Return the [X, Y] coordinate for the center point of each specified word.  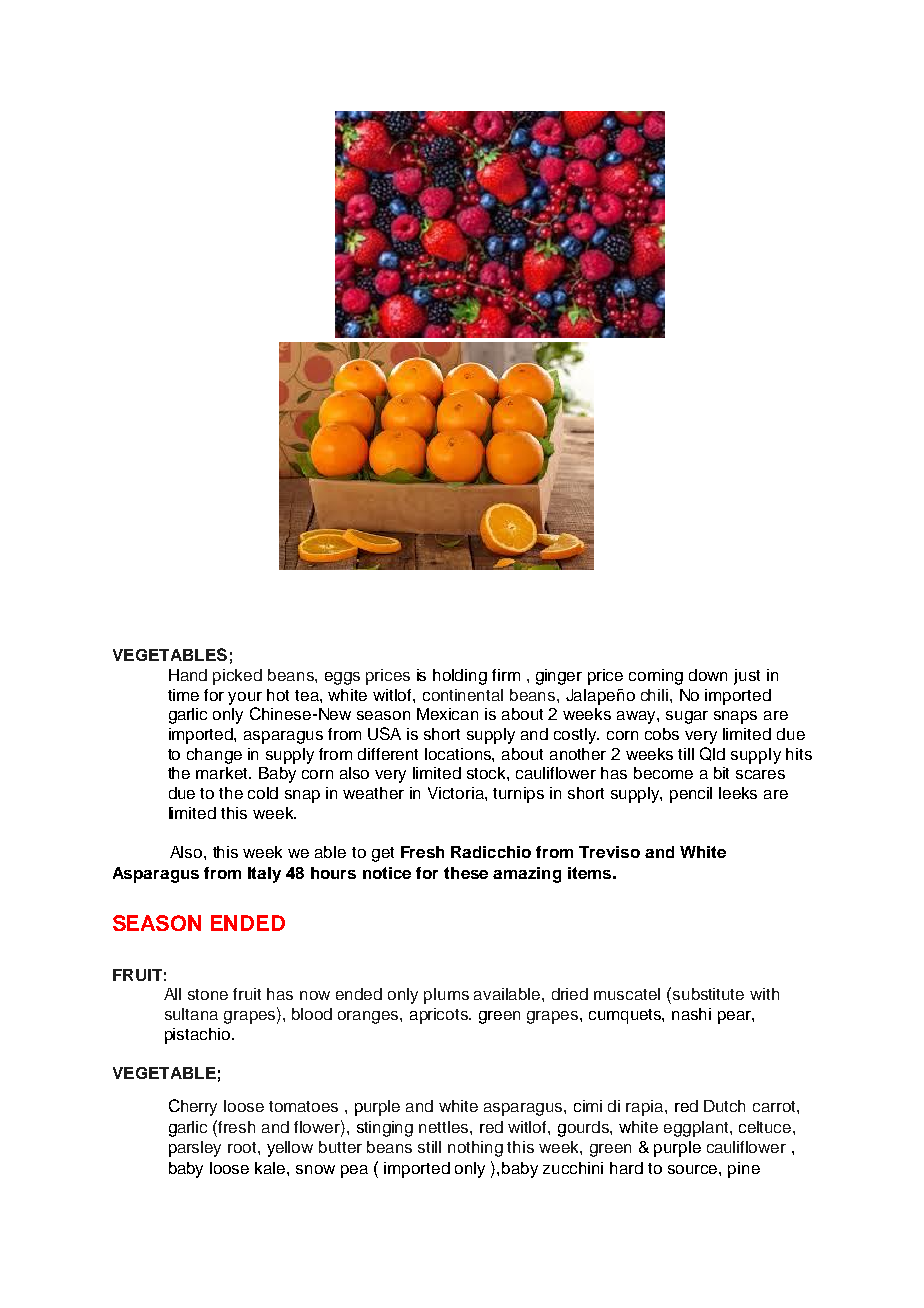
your [245, 698]
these [466, 873]
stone [208, 994]
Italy [264, 875]
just [747, 677]
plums [446, 996]
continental [463, 695]
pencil [691, 795]
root [243, 1147]
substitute [708, 994]
